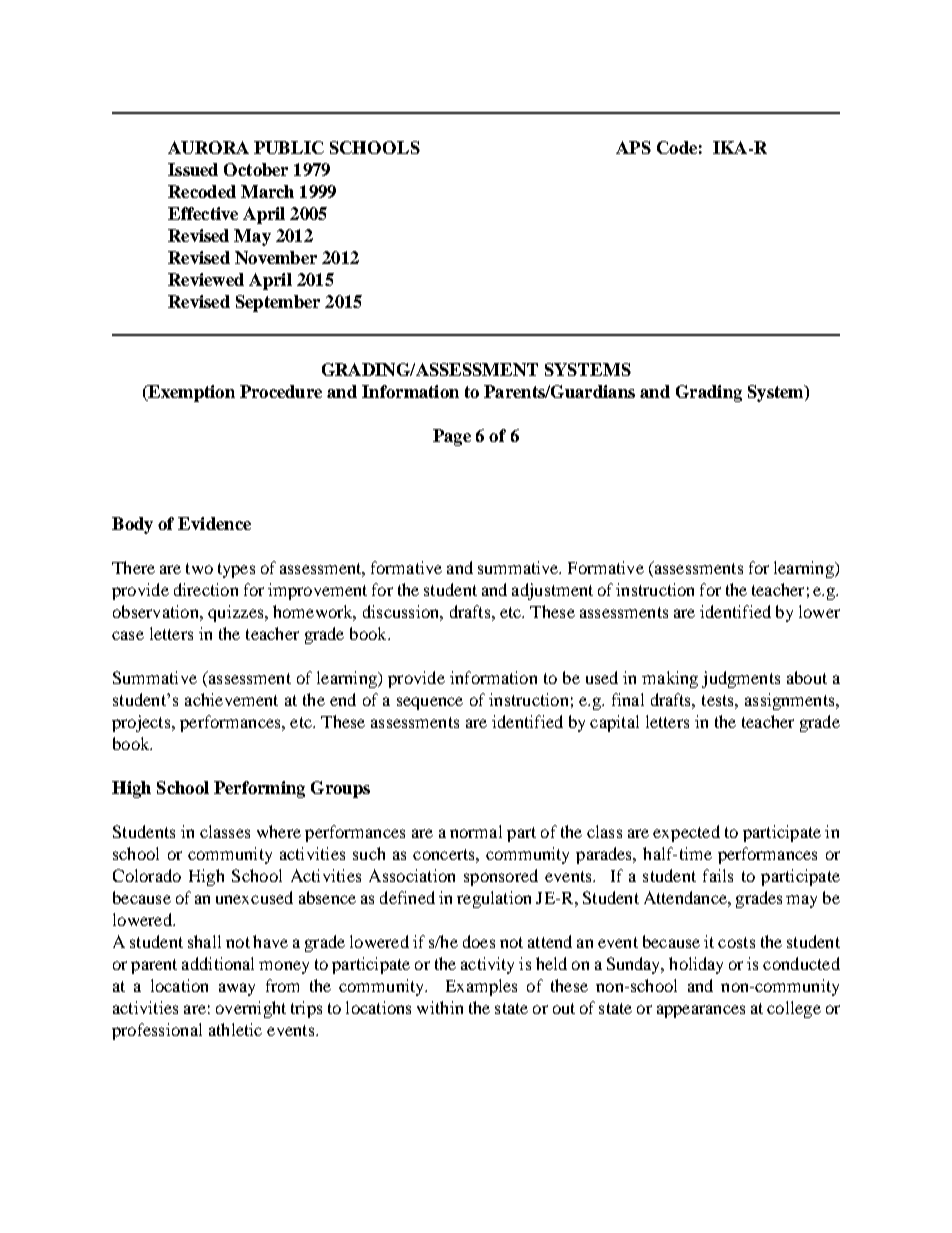 The width and height of the page is (952, 1233). I want to click on Performing, so click(259, 789).
